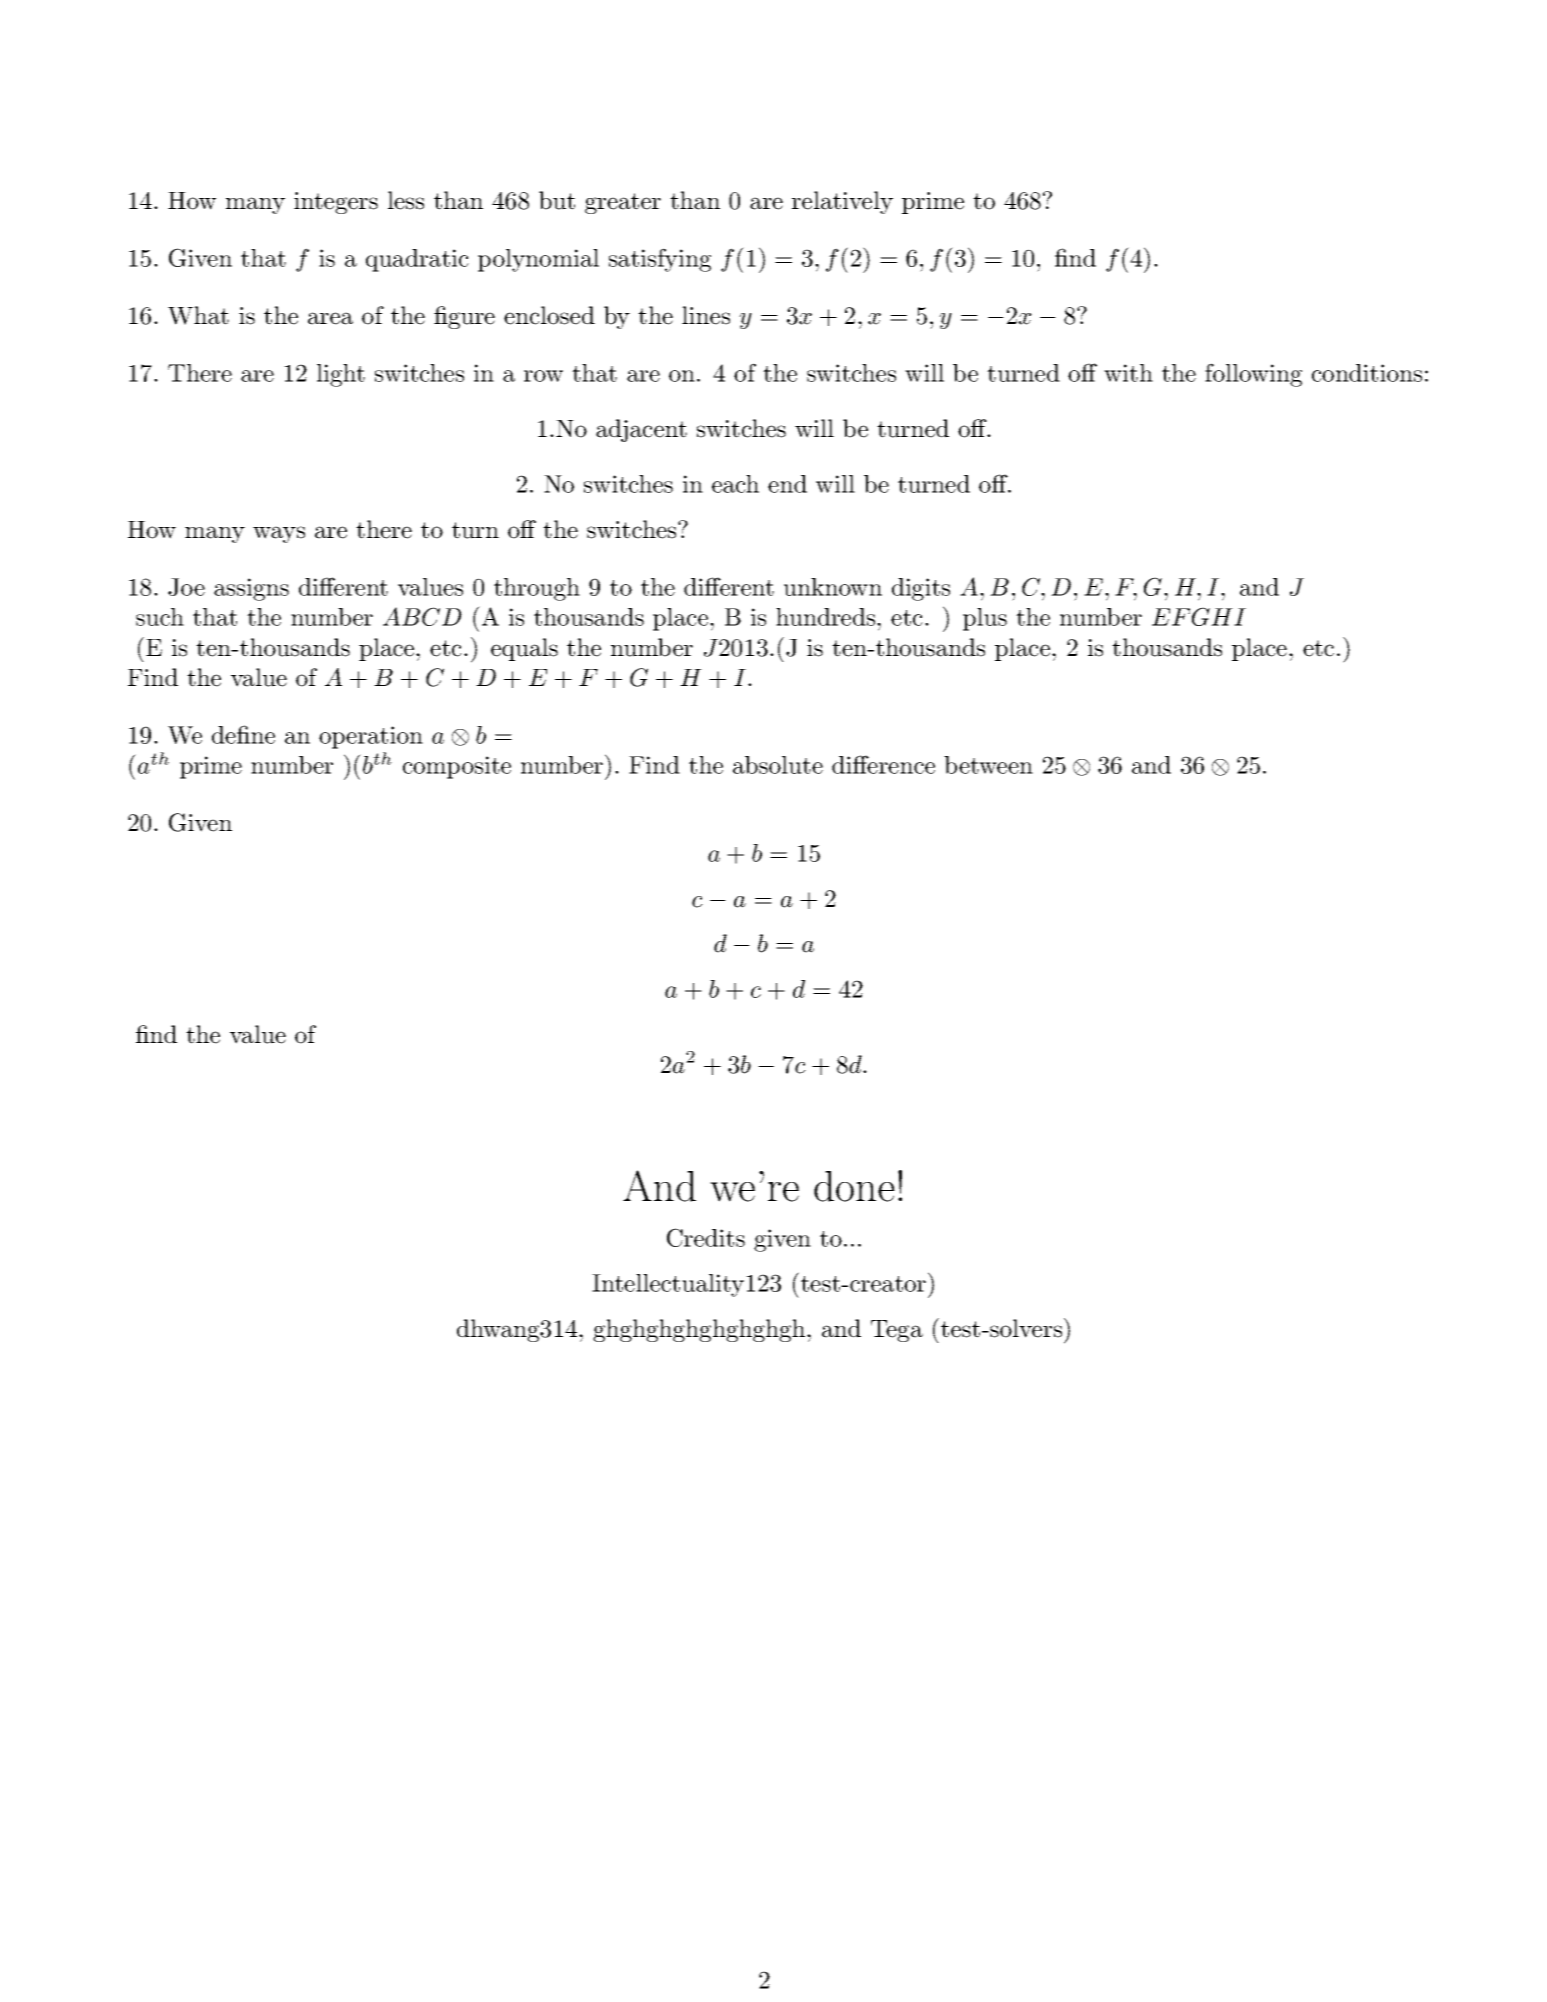  Describe the element at coordinates (778, 765) in the screenshot. I see `absolute` at that location.
